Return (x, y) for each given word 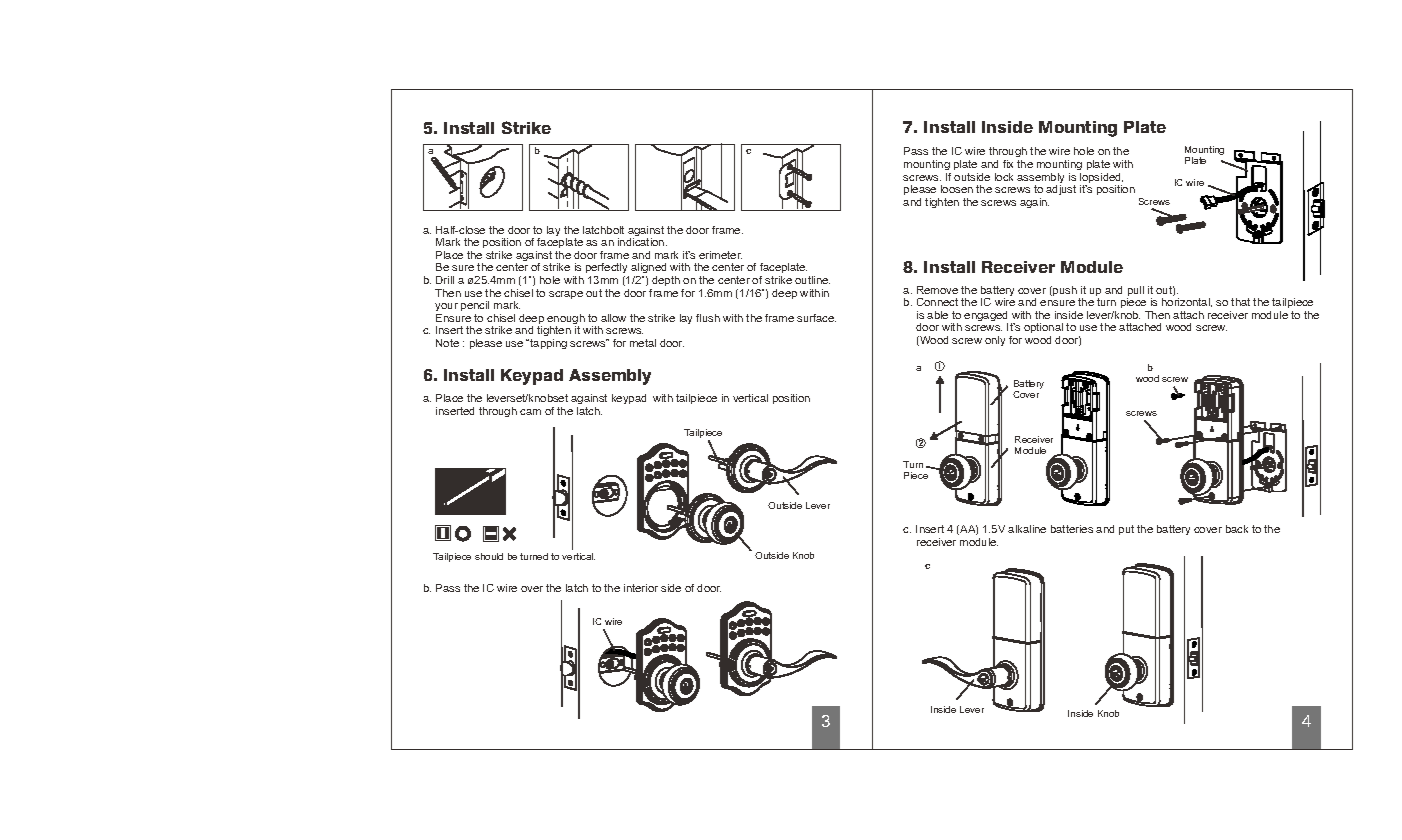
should (489, 556)
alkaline (1027, 529)
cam (530, 412)
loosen (957, 189)
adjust (1061, 190)
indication (642, 242)
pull (1135, 292)
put (1126, 530)
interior (641, 588)
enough (566, 320)
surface (816, 318)
